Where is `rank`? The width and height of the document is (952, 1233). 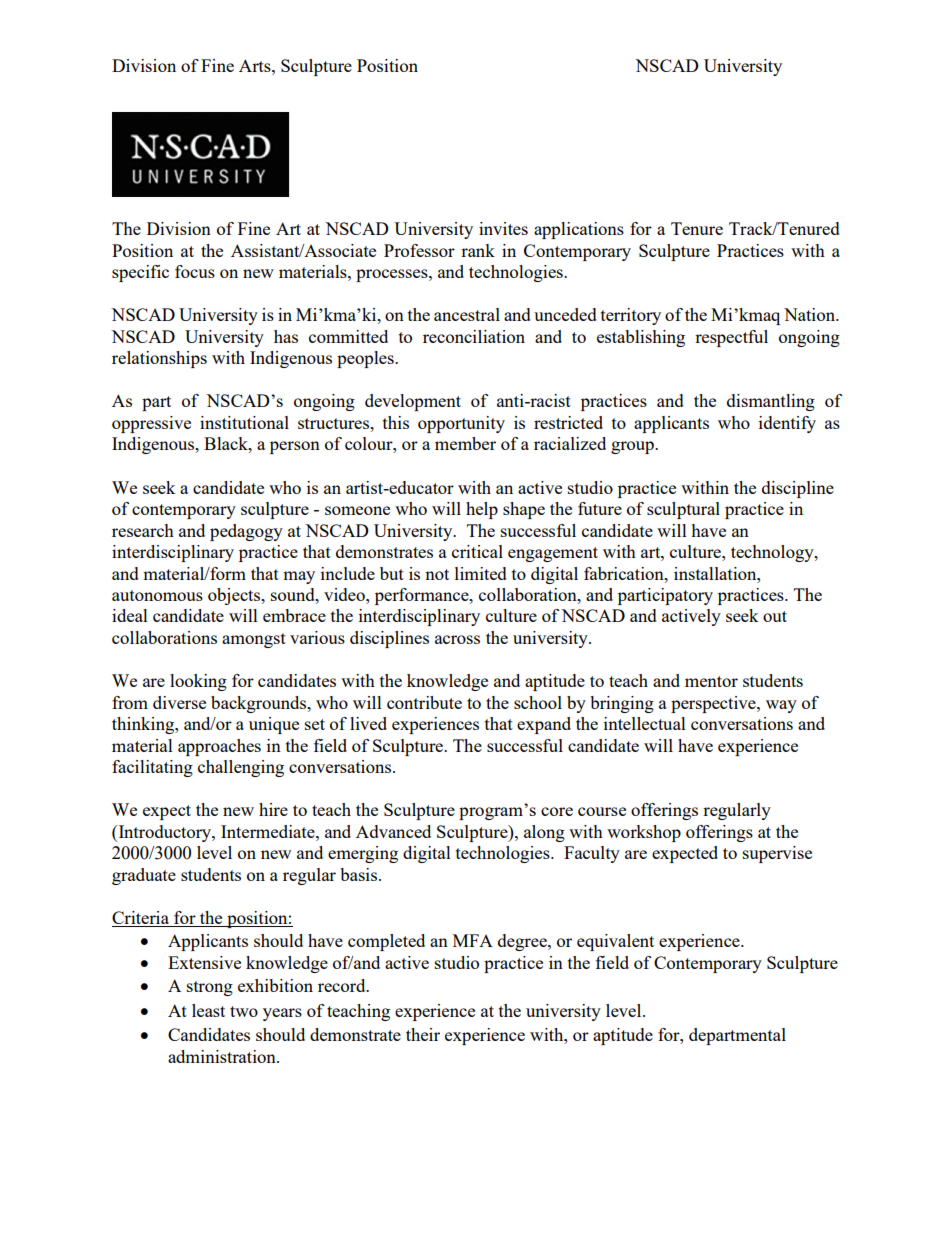
rank is located at coordinates (478, 250).
